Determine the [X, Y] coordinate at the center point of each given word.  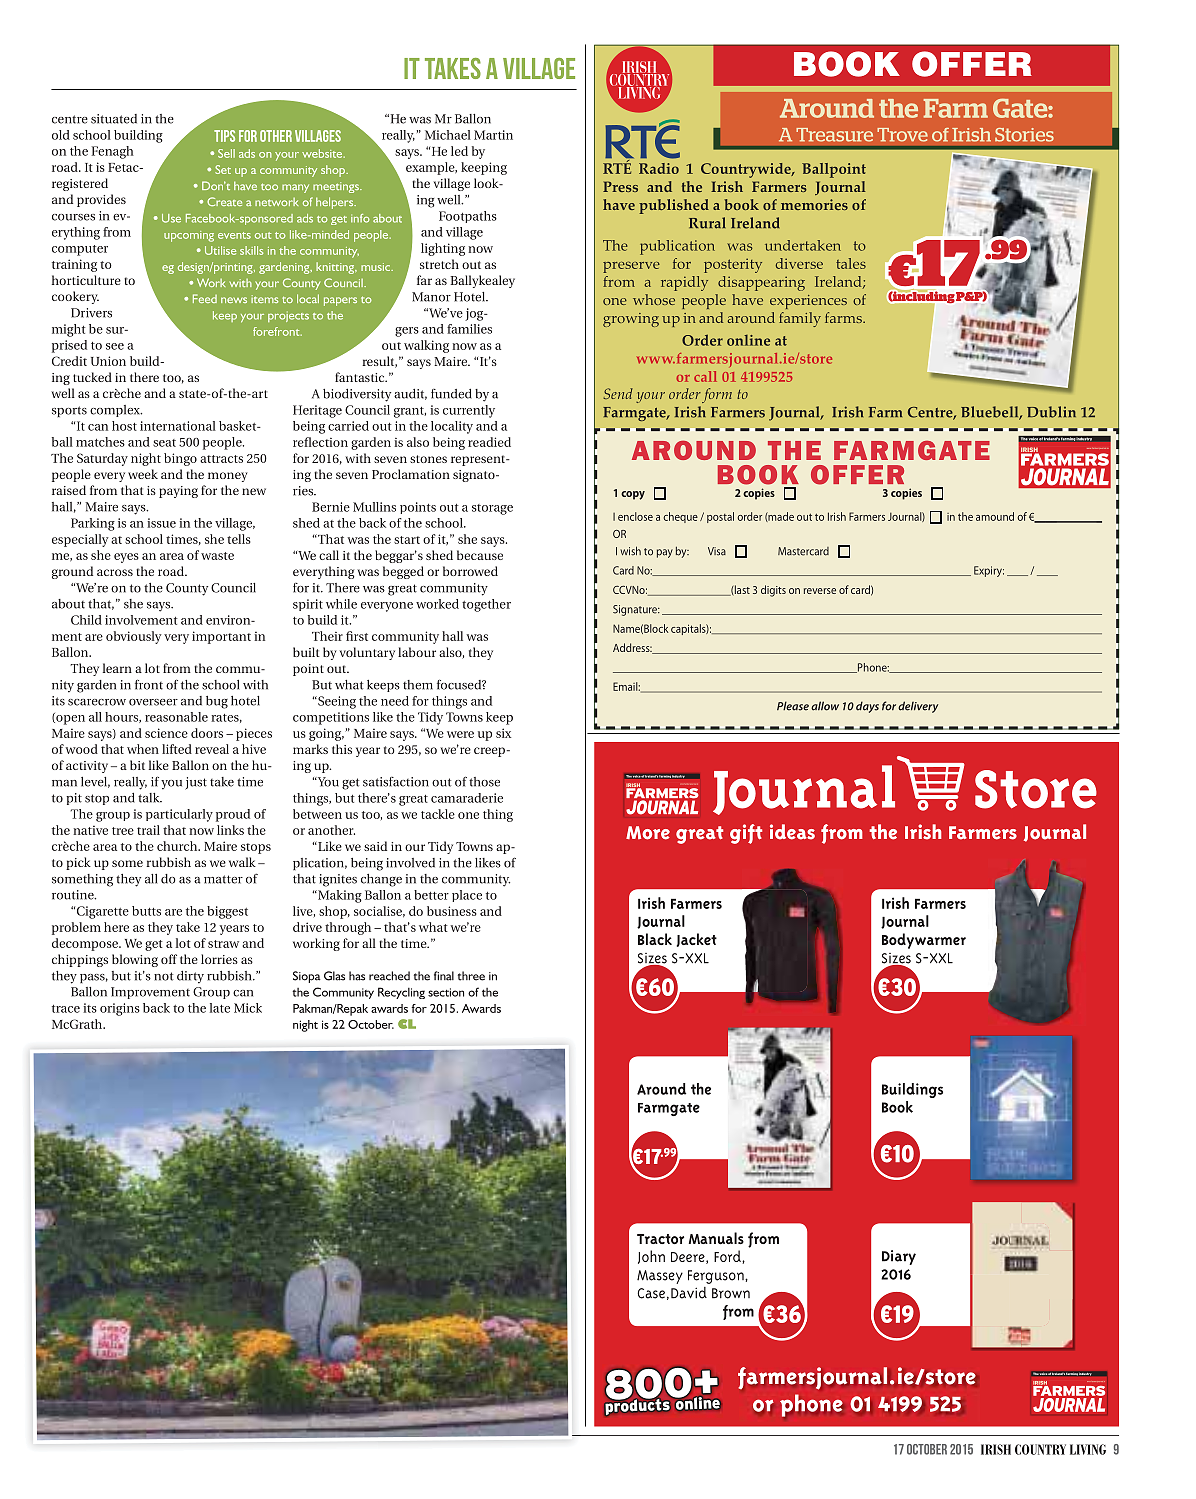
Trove [902, 135]
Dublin [1051, 412]
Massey [660, 1277]
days [867, 707]
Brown [731, 1293]
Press [620, 186]
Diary [899, 1257]
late [220, 1008]
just [196, 783]
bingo [180, 459]
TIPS [224, 136]
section [446, 992]
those [484, 782]
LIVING [1088, 1449]
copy [633, 495]
